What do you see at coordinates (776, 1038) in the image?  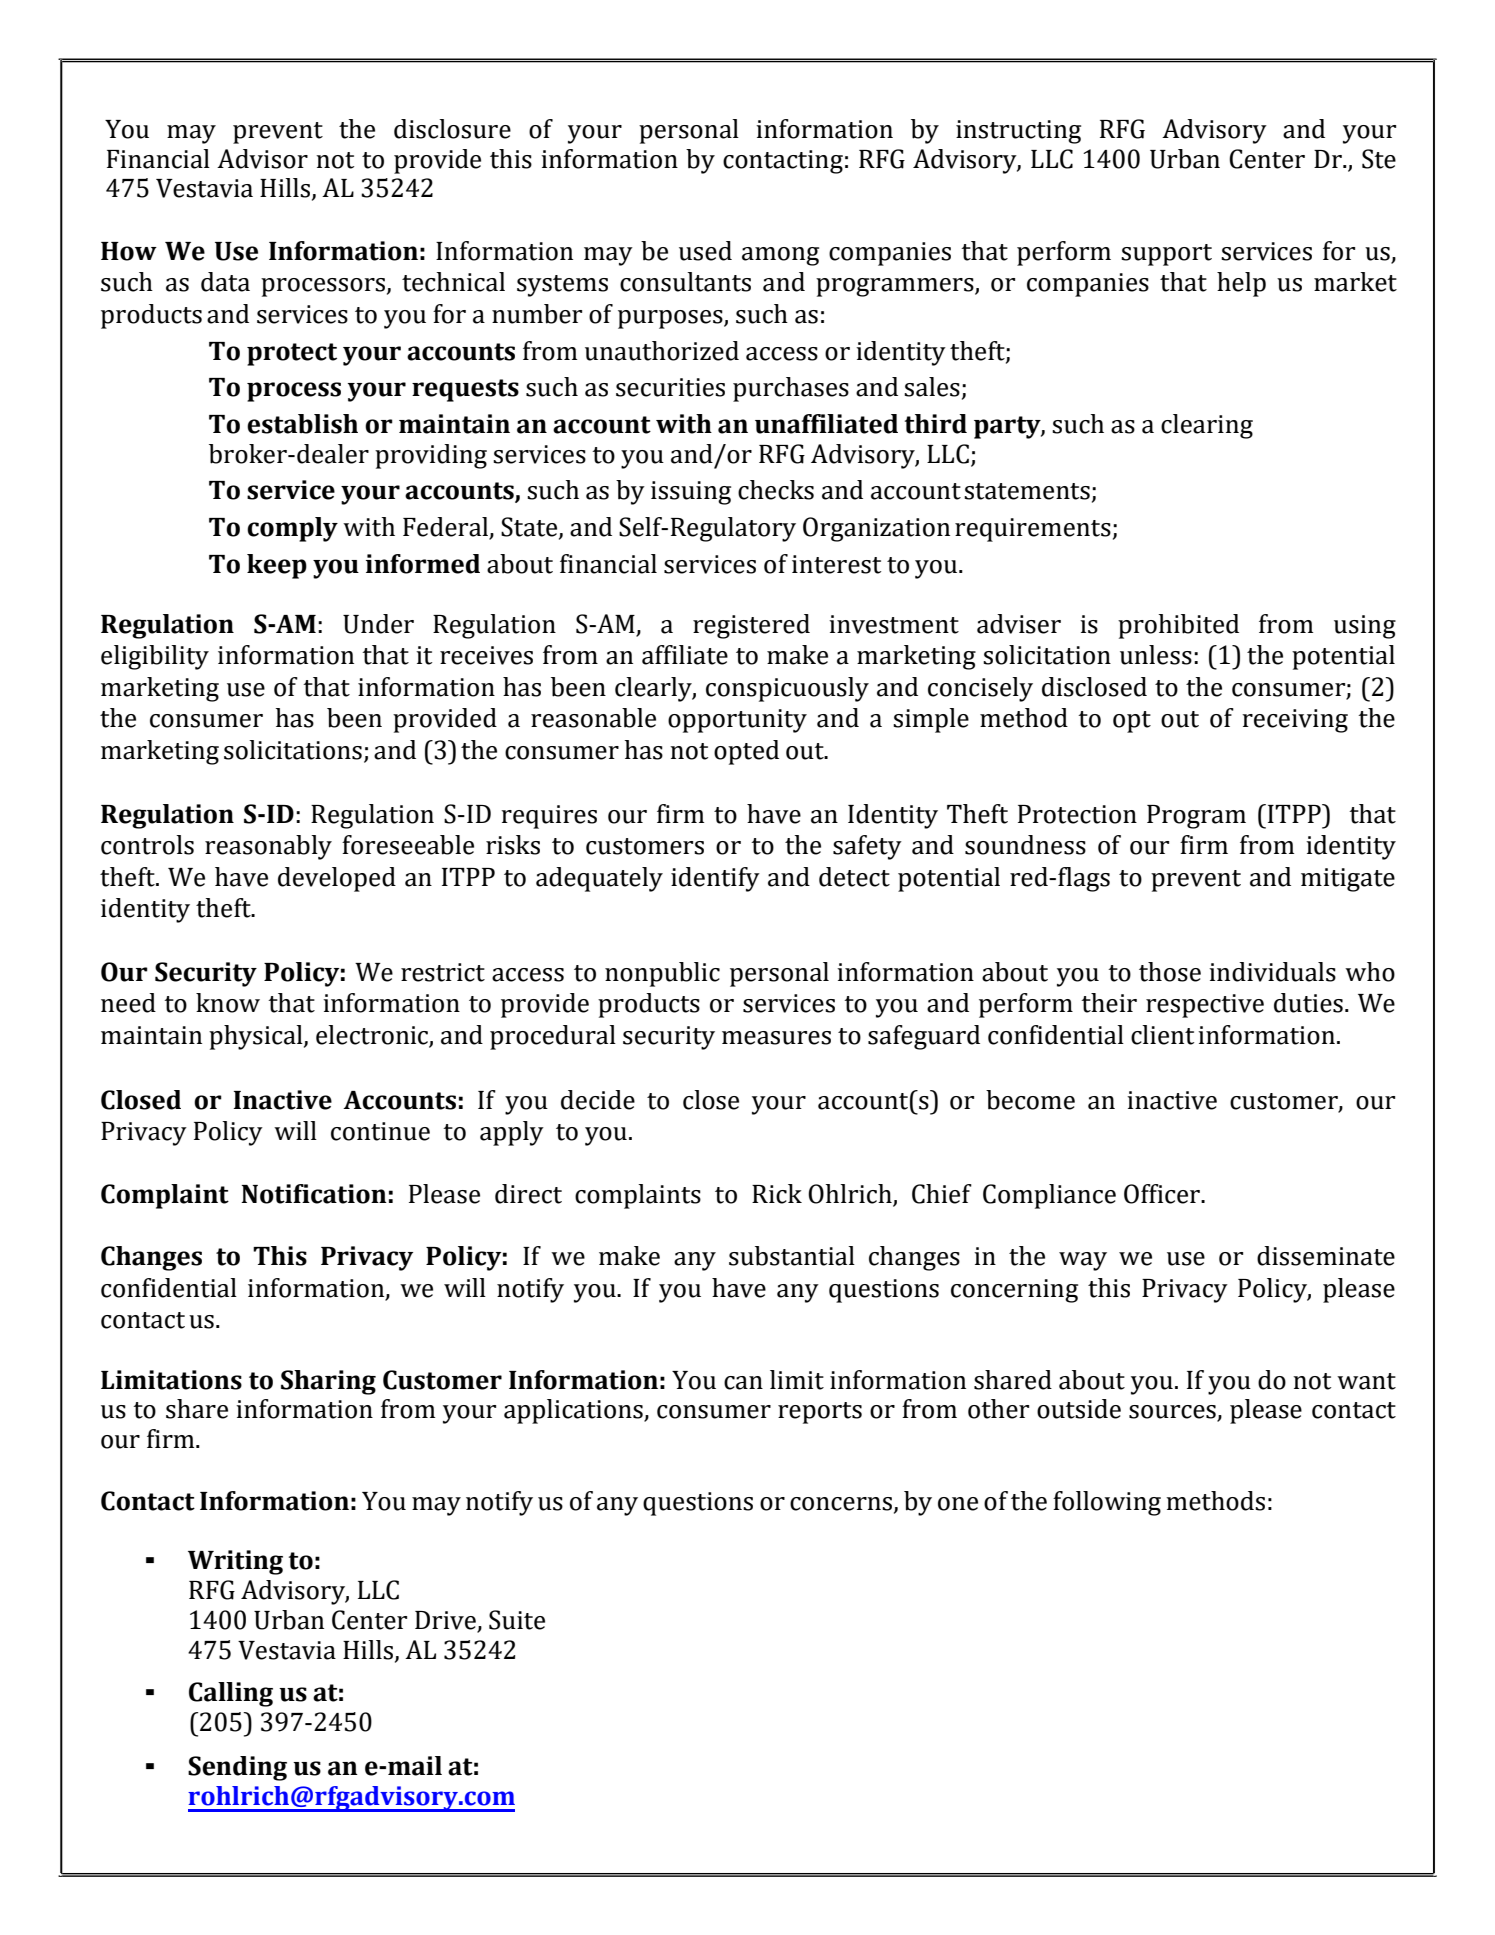 I see `measures` at bounding box center [776, 1038].
